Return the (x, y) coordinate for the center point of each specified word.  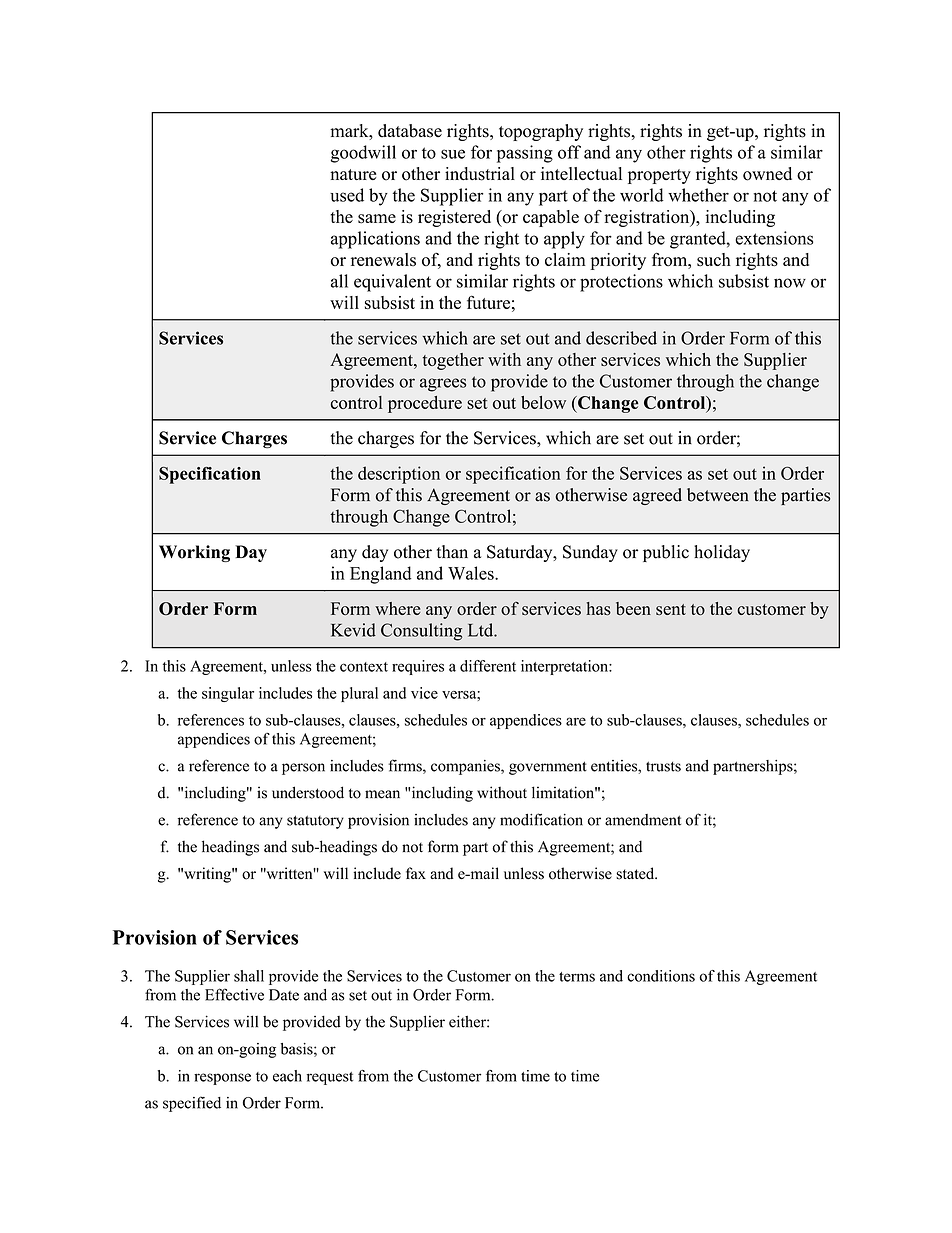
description (399, 475)
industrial (480, 174)
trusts (663, 766)
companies (466, 767)
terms (577, 977)
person (303, 769)
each (287, 1076)
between (718, 495)
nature (353, 174)
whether (698, 195)
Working (194, 553)
